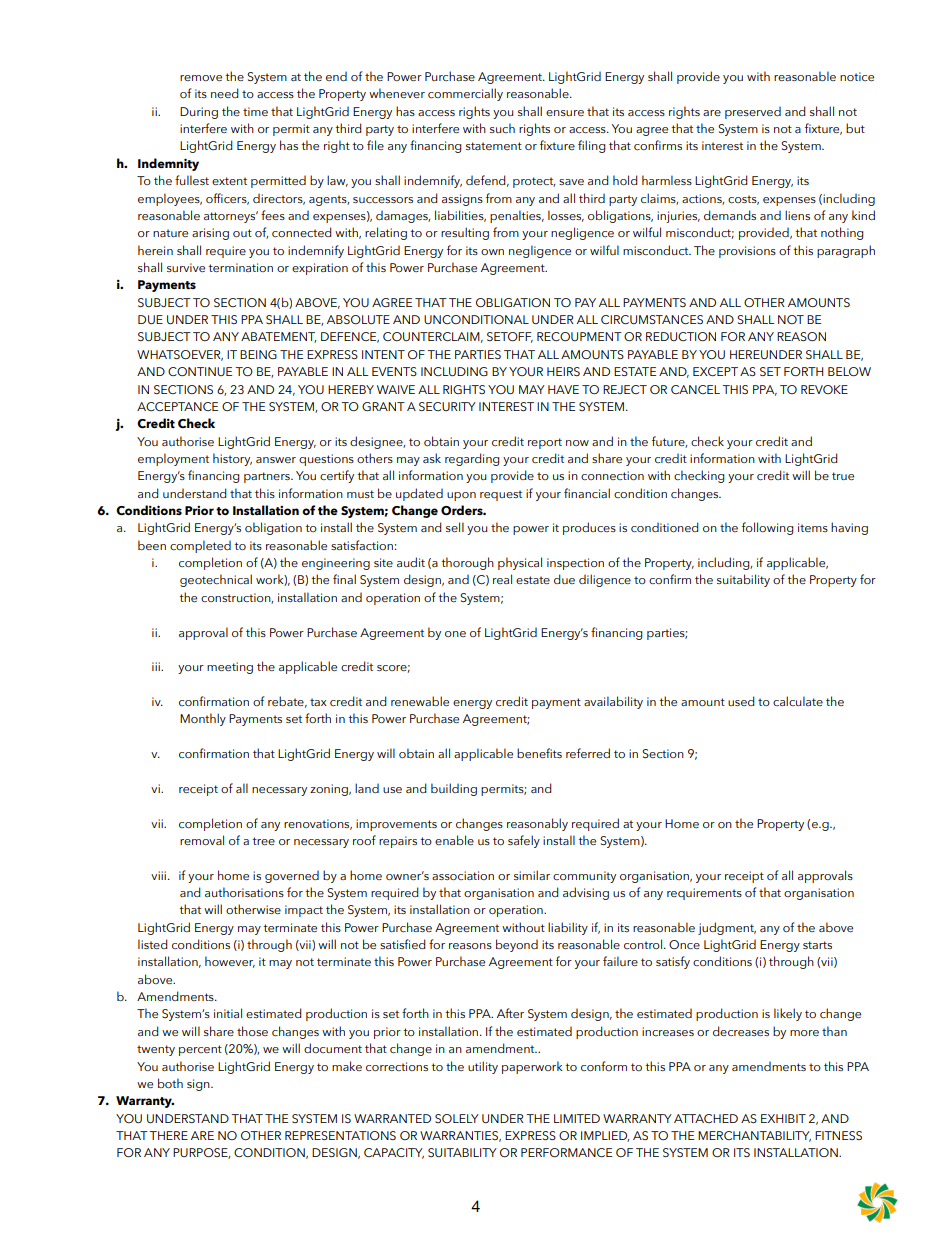 The height and width of the screenshot is (1245, 952). I want to click on geotechnical, so click(216, 580).
